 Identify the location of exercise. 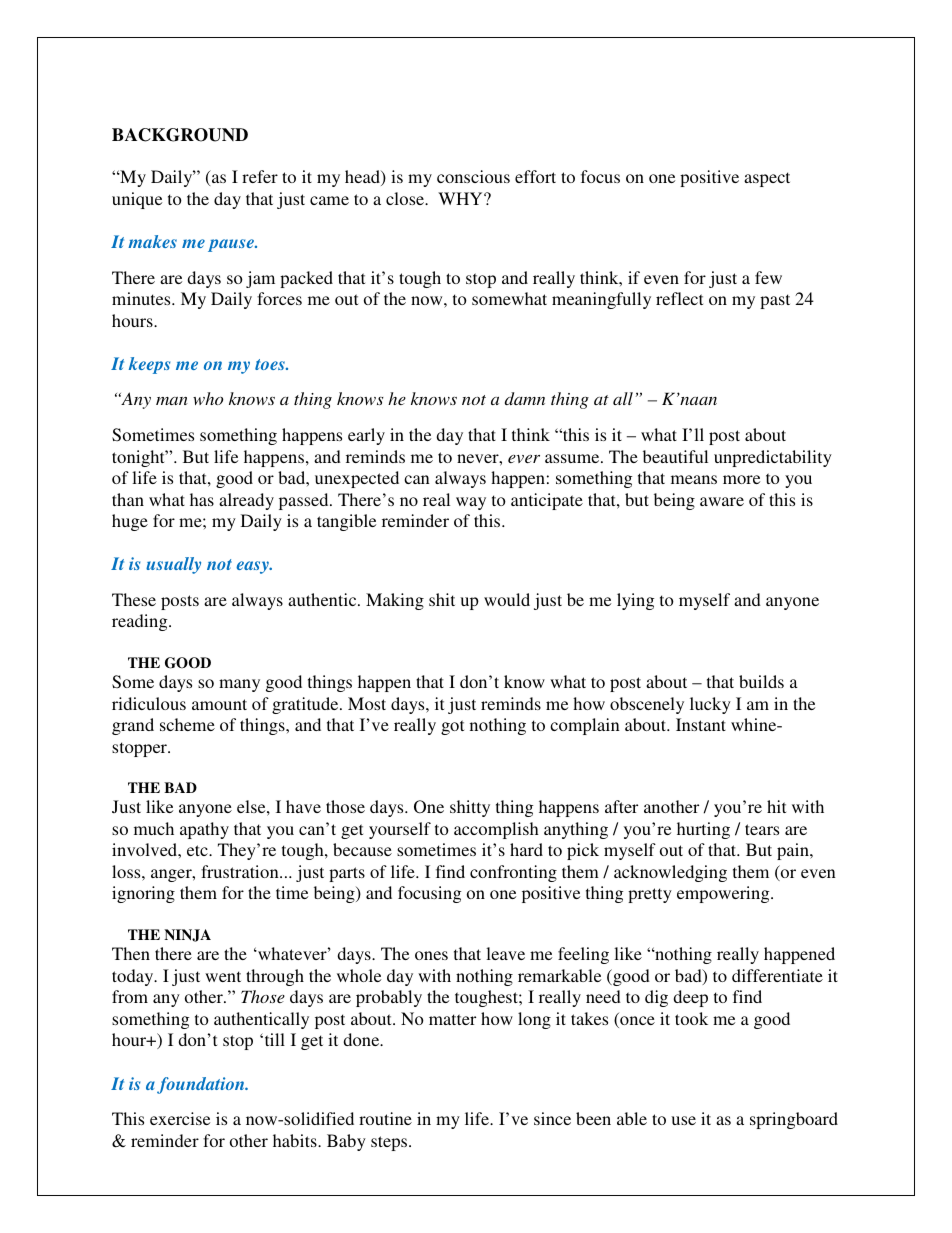
(180, 1118).
